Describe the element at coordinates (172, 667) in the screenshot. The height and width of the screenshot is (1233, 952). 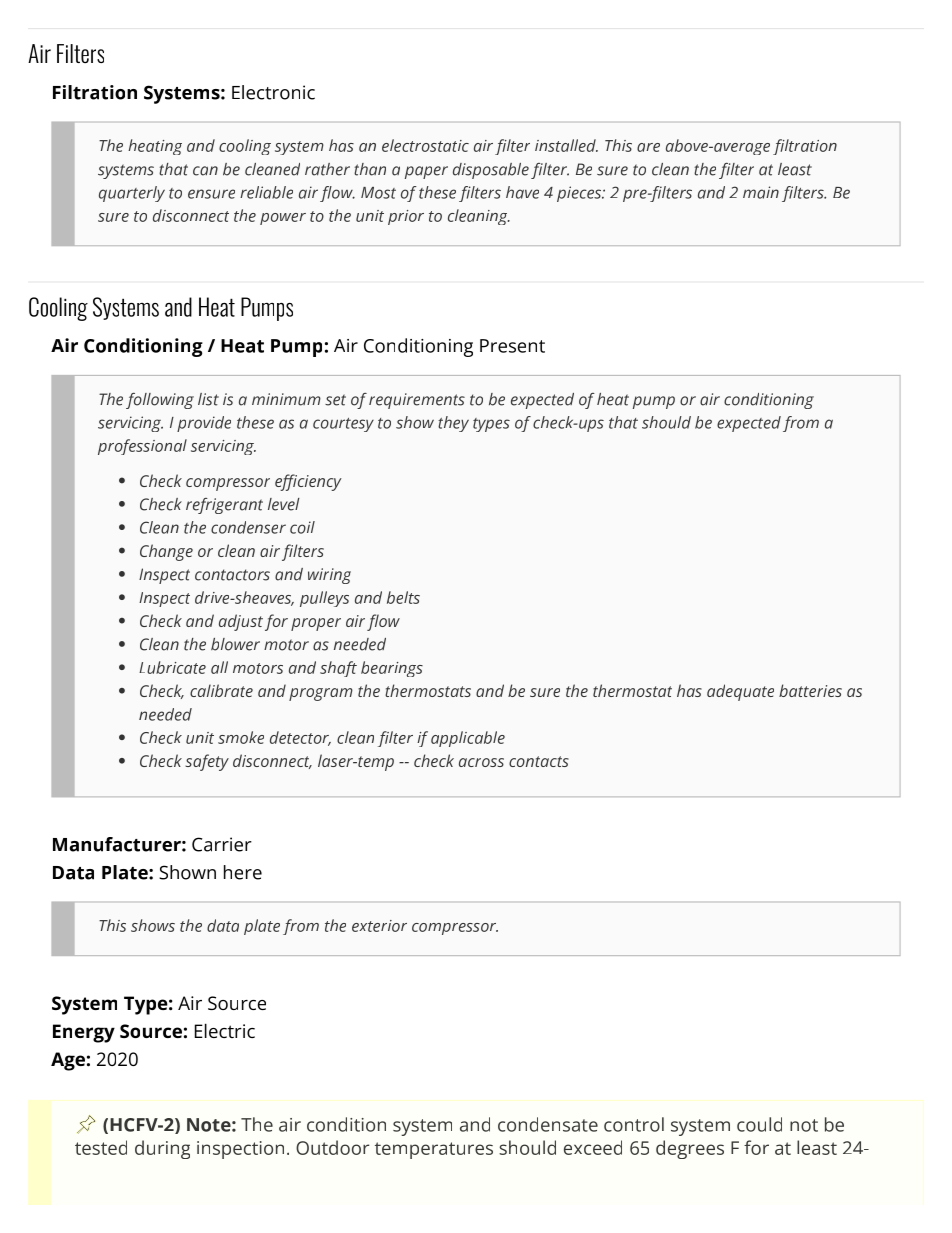
I see `Lubricate` at that location.
